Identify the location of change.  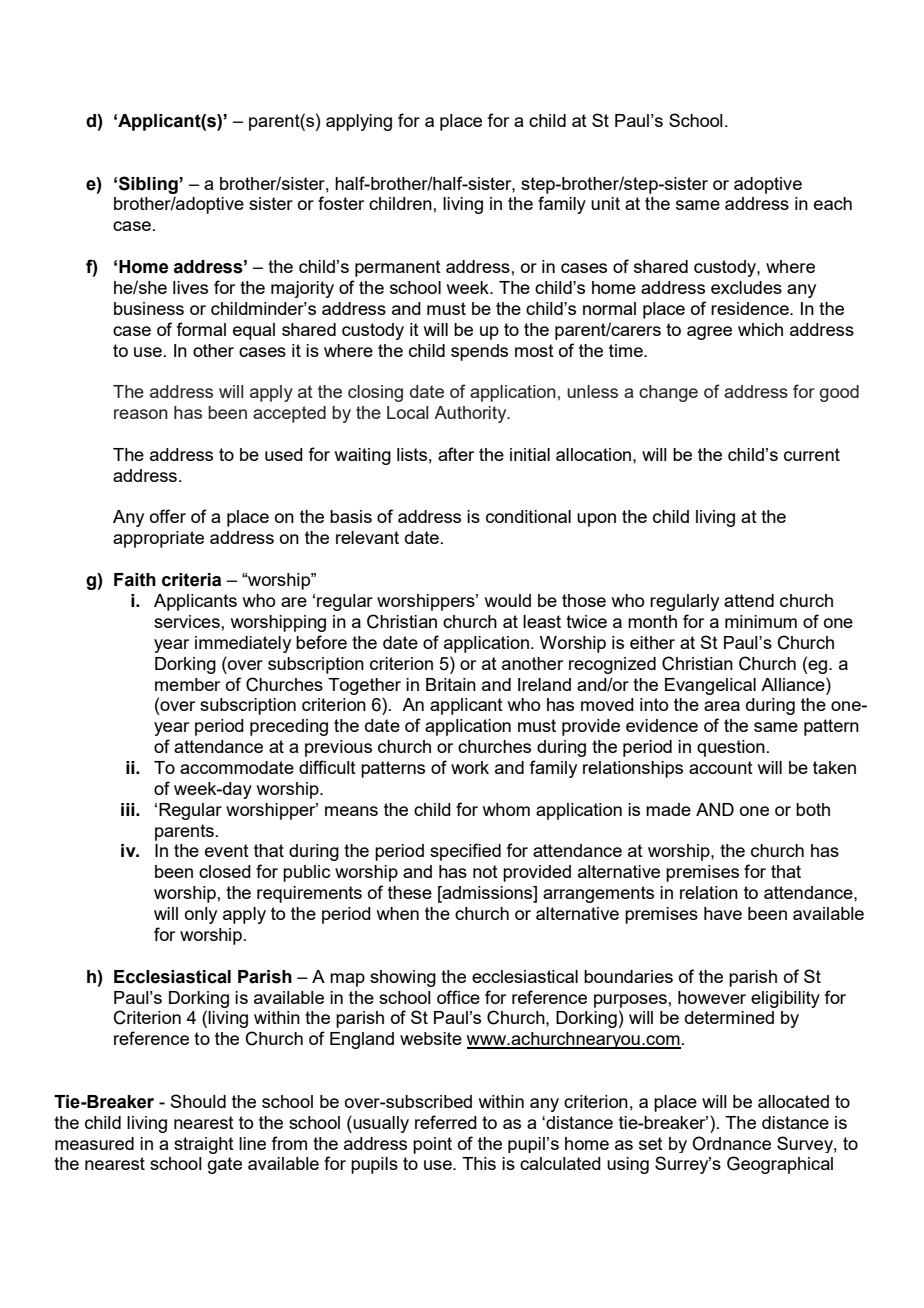
(668, 393).
